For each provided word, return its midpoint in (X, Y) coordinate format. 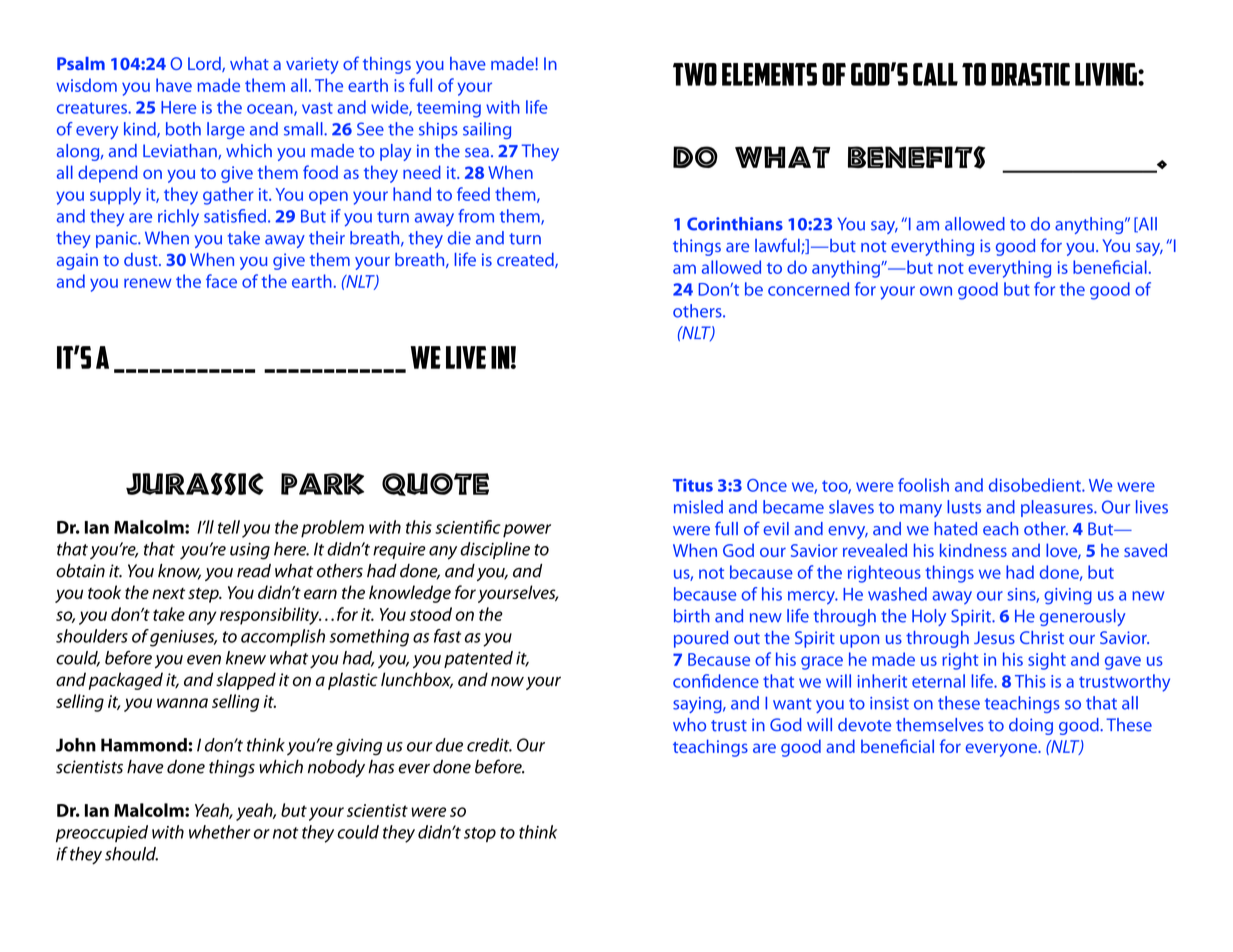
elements (769, 74)
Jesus (994, 637)
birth (692, 616)
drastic (1030, 74)
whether (219, 832)
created (526, 260)
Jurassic (194, 484)
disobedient (1036, 485)
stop (480, 834)
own (936, 291)
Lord (205, 64)
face (221, 281)
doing (1031, 726)
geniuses (183, 638)
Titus (693, 485)
